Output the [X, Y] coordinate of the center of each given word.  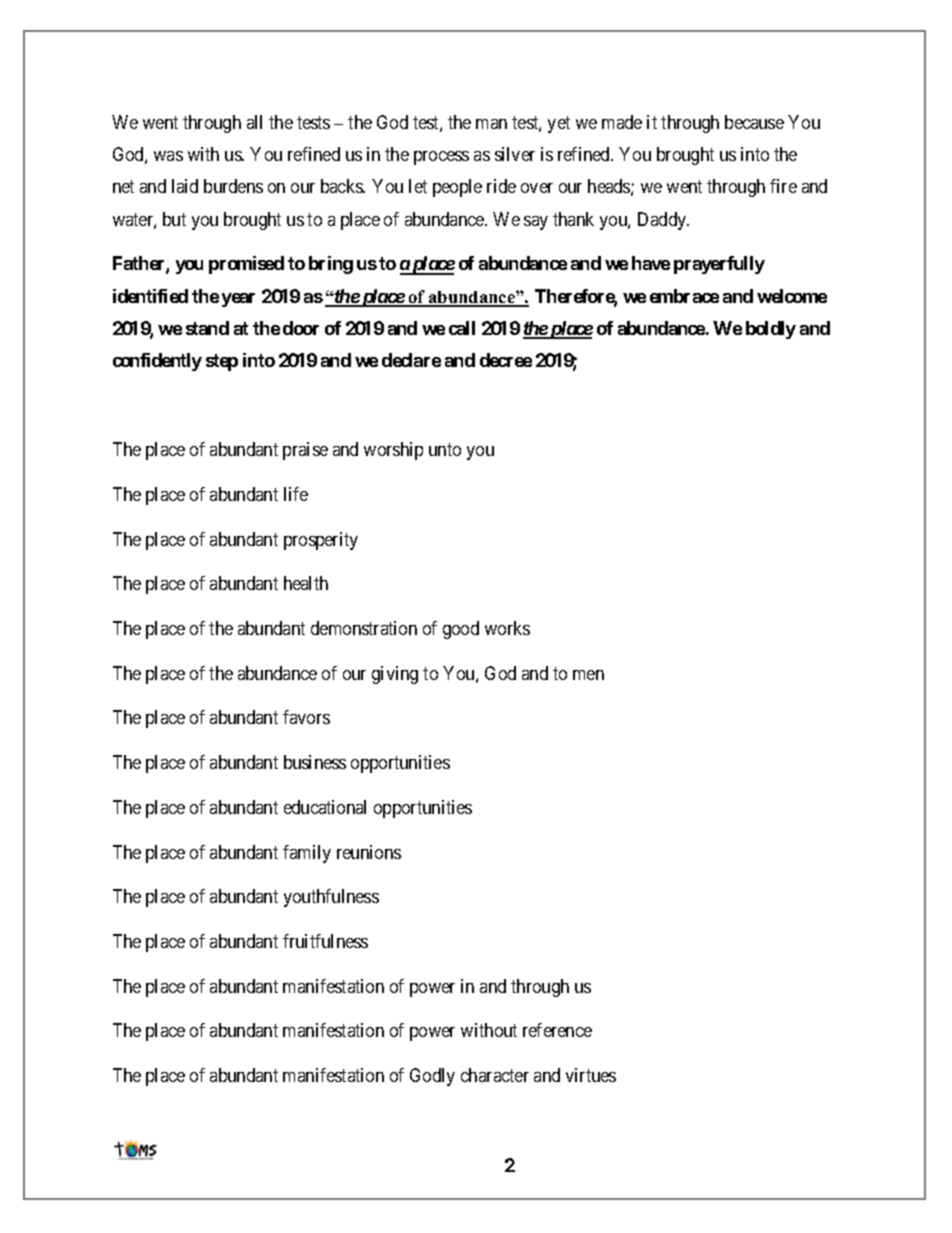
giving [395, 675]
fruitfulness [325, 941]
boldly [771, 330]
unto [445, 450]
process [441, 158]
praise [305, 451]
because [754, 122]
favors [306, 717]
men [588, 675]
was [168, 156]
